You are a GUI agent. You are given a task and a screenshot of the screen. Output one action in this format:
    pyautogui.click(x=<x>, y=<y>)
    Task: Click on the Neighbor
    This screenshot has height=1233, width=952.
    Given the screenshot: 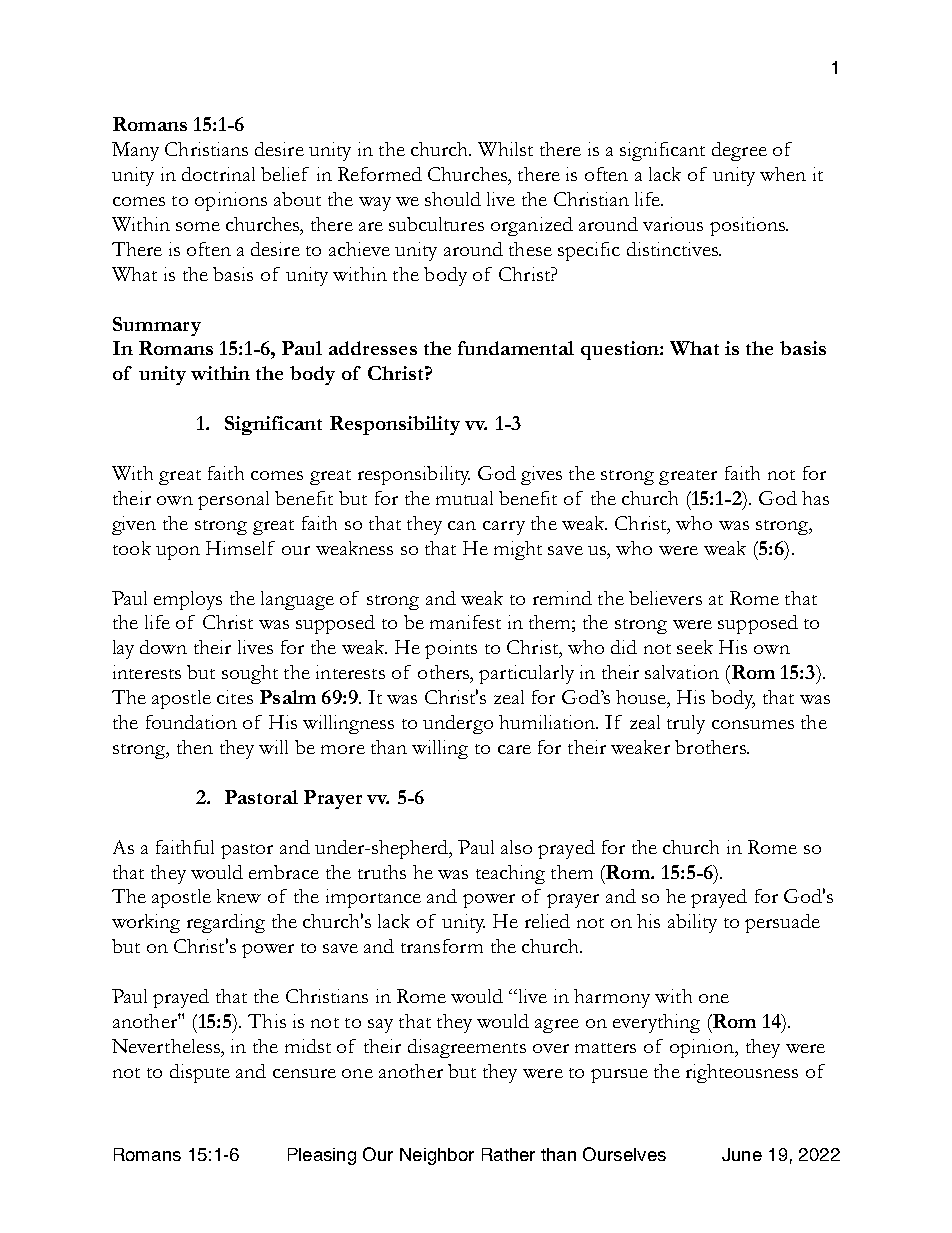 What is the action you would take?
    pyautogui.click(x=437, y=1156)
